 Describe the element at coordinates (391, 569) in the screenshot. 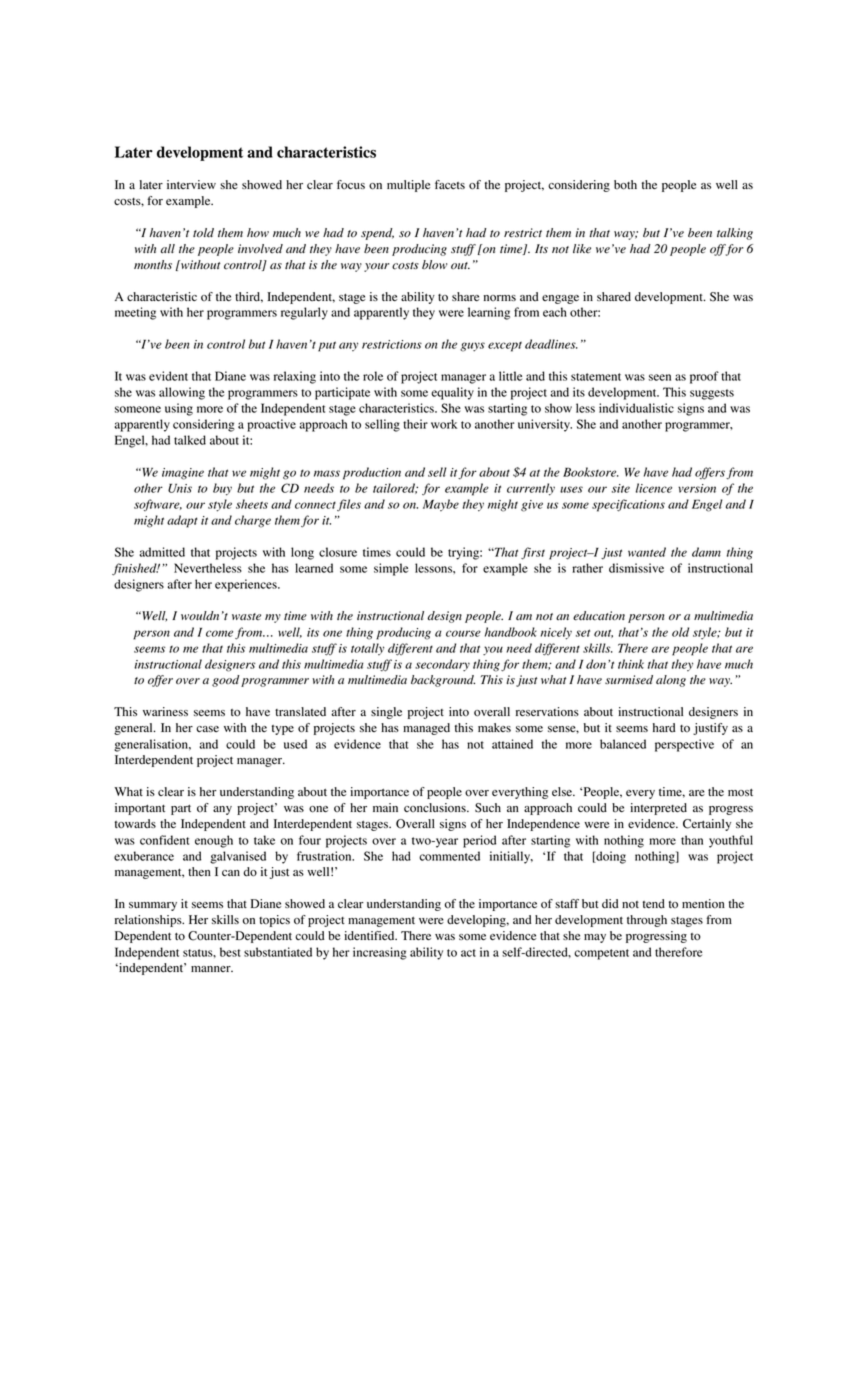

I see `simple` at that location.
